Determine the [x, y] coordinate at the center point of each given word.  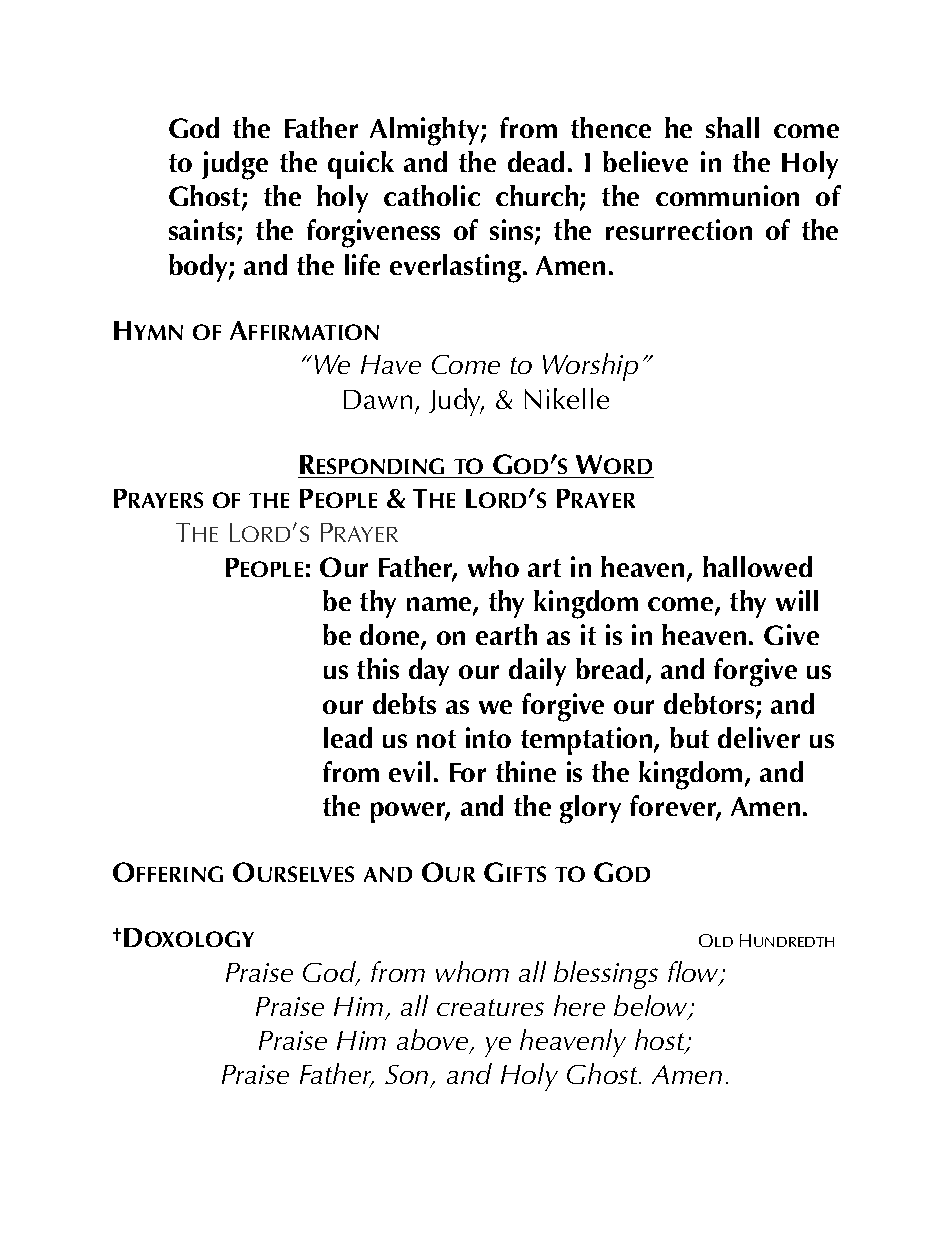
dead [536, 161]
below [652, 1007]
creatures [490, 1007]
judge [235, 165]
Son [408, 1076]
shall [732, 127]
